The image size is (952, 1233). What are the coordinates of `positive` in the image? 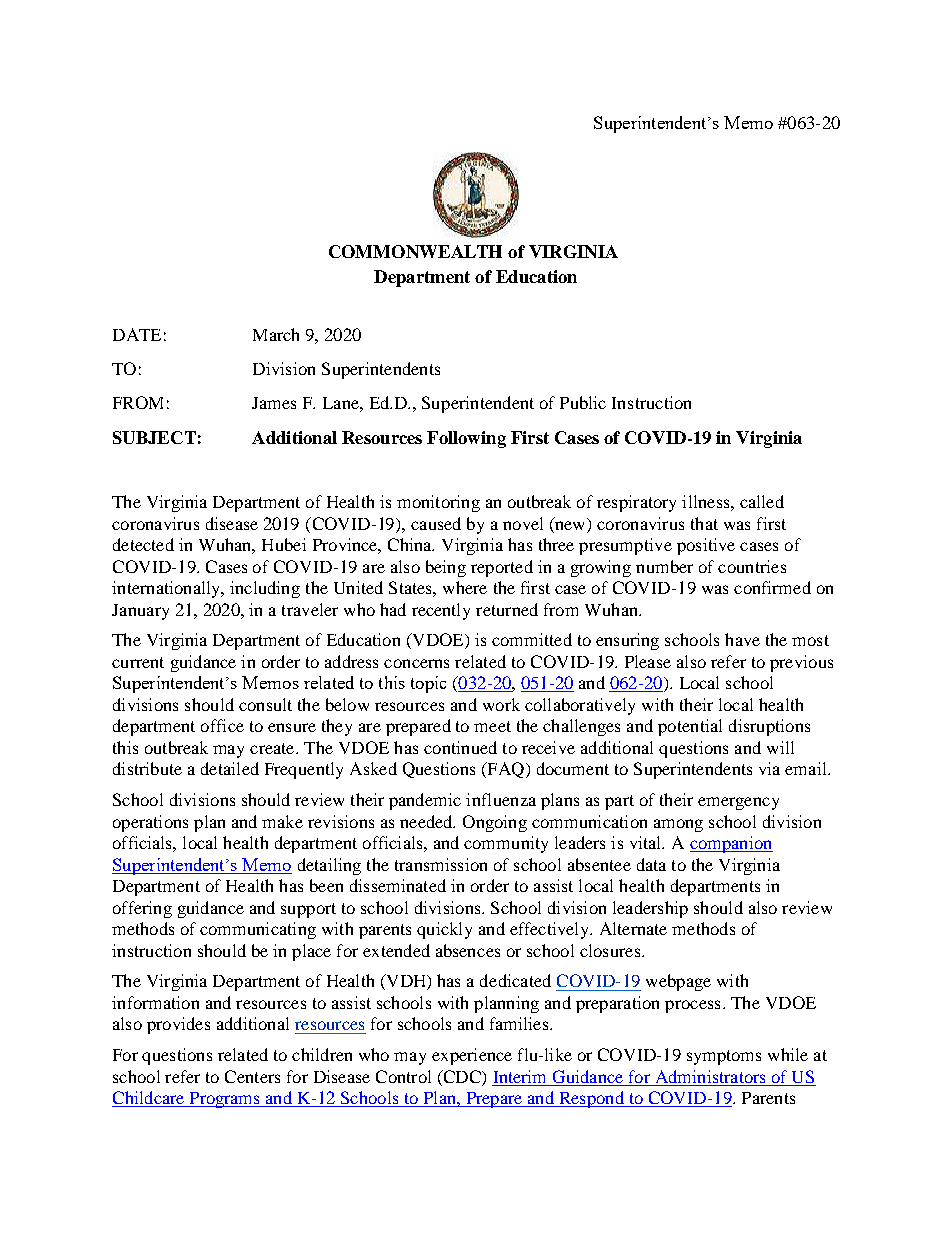 It's located at (706, 546).
